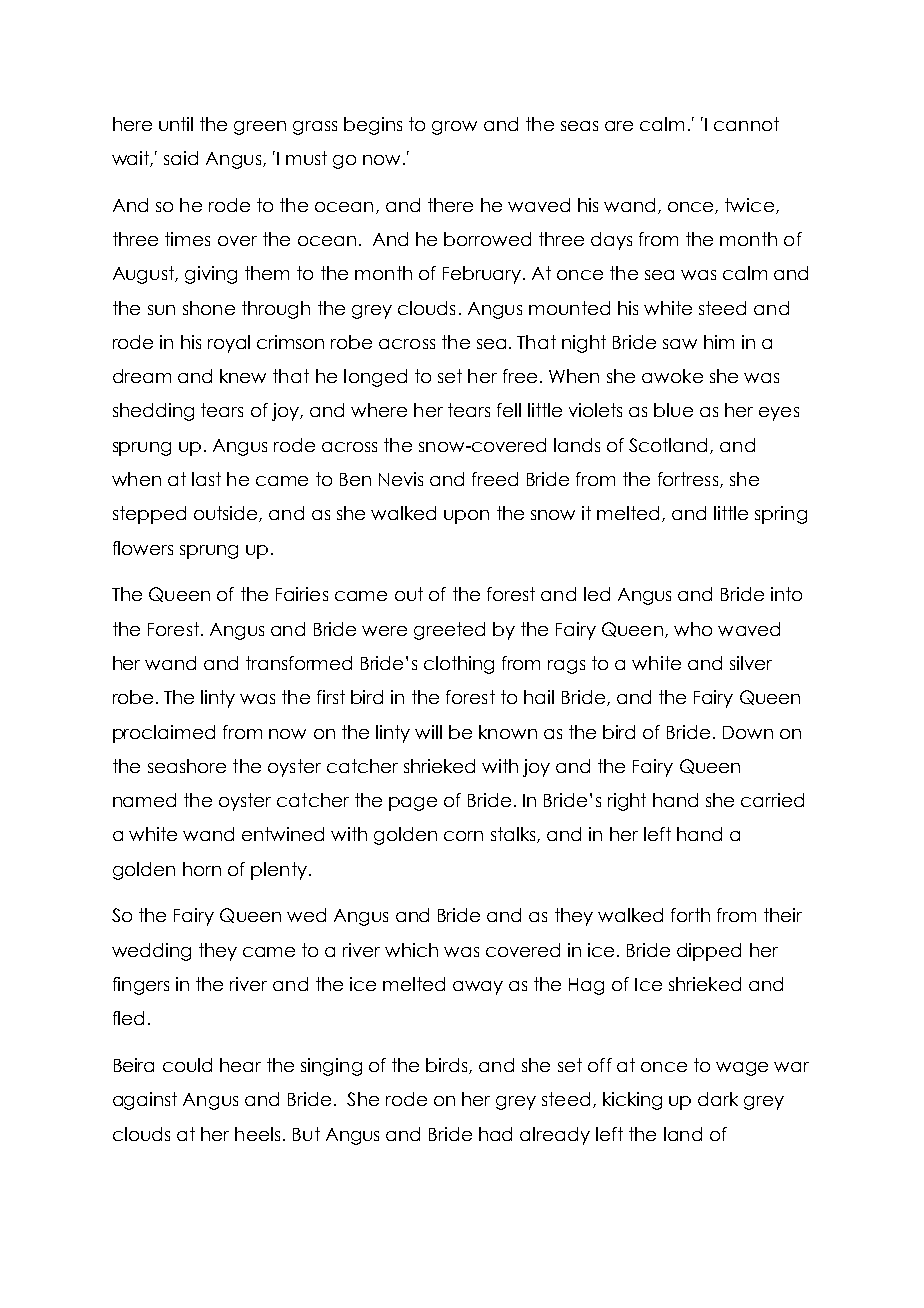  Describe the element at coordinates (463, 836) in the document. I see `corn` at that location.
